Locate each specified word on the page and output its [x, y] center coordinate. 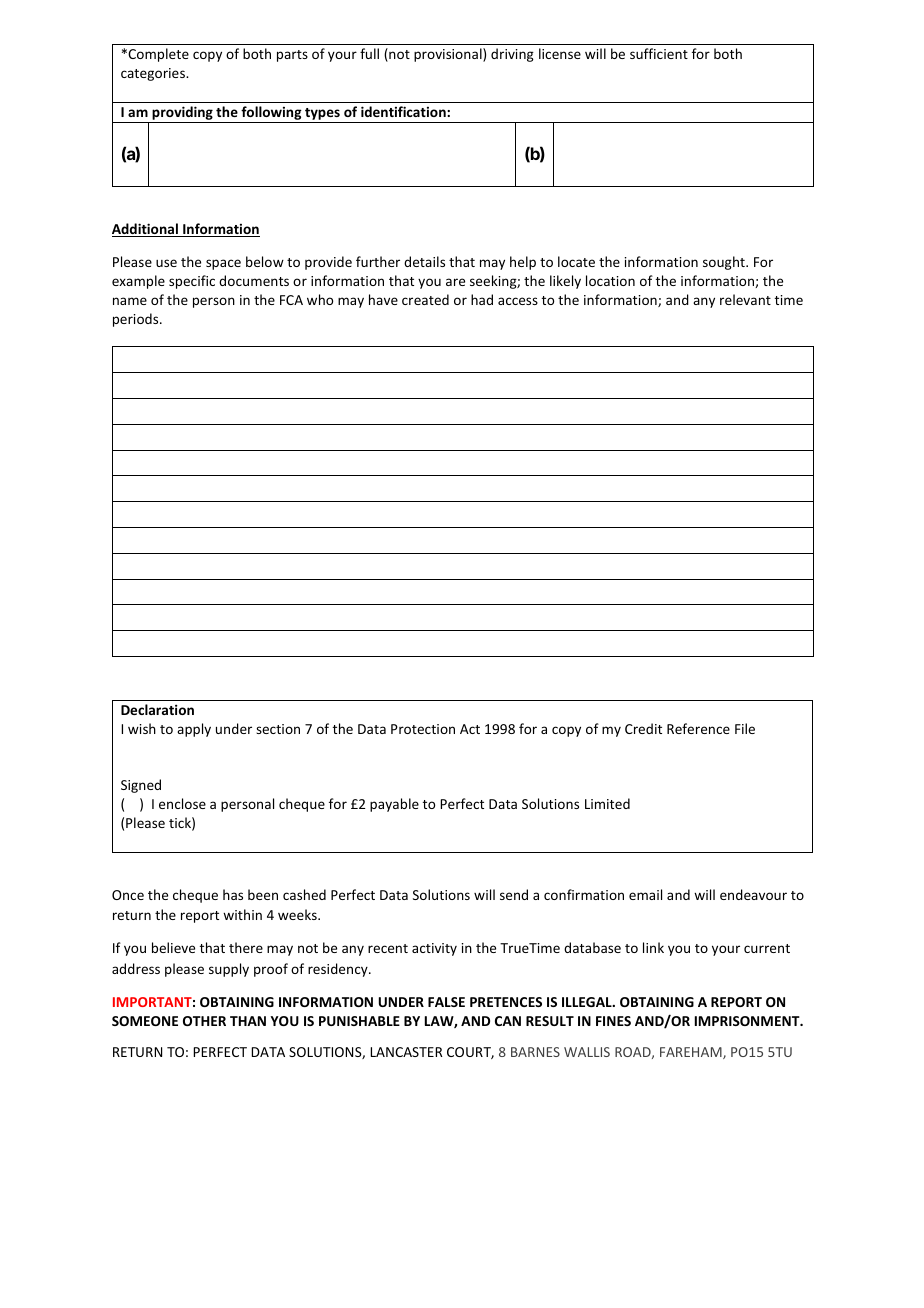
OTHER [204, 1021]
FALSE [446, 1002]
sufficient [659, 53]
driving [512, 55]
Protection [423, 729]
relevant [745, 299]
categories [154, 74]
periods [137, 320]
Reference [698, 728]
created [425, 299]
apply [194, 730]
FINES [613, 1021]
